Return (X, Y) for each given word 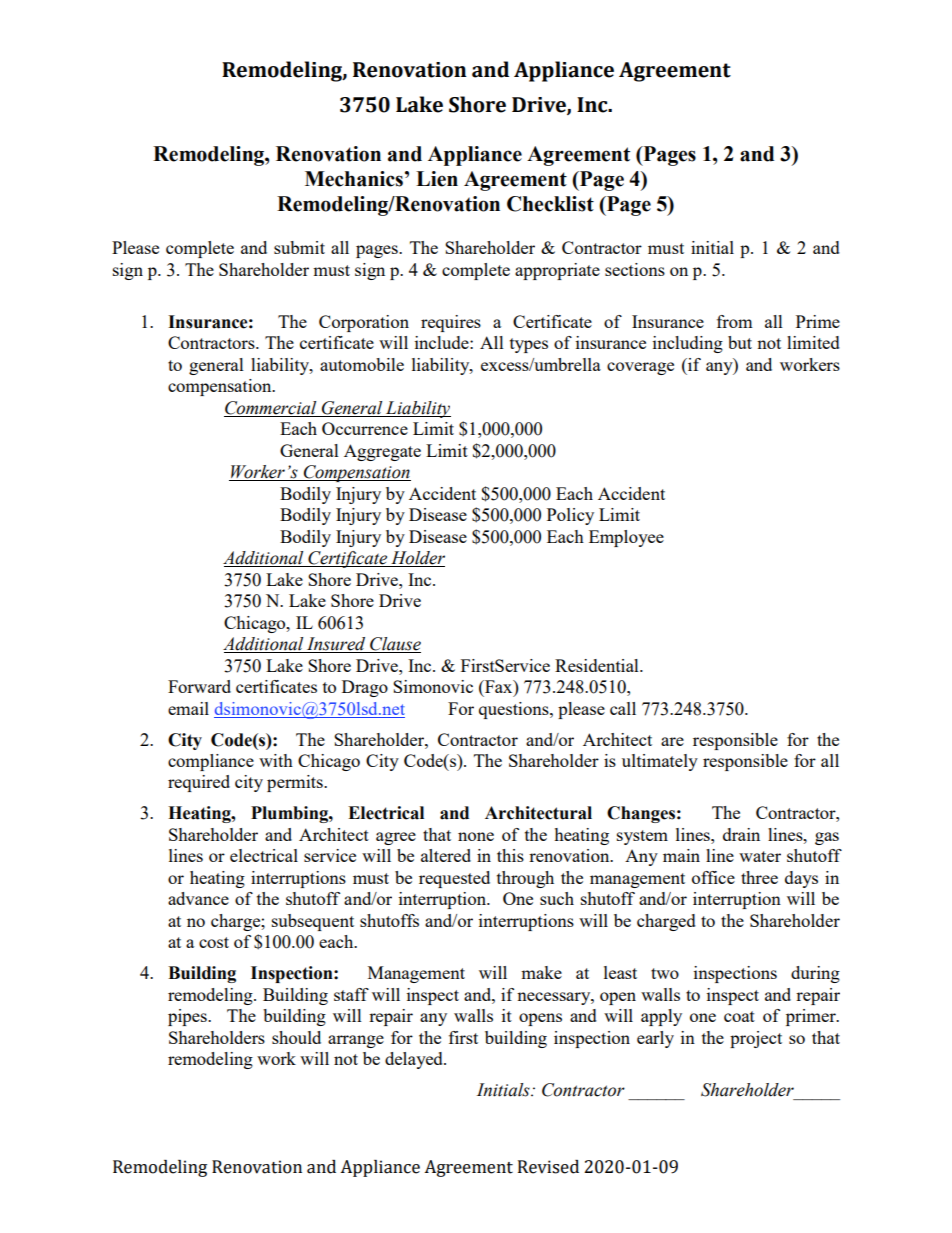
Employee (626, 538)
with (276, 760)
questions (515, 710)
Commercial (271, 409)
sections (635, 269)
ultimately (660, 762)
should (296, 1037)
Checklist (550, 204)
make (541, 972)
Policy (570, 516)
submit (299, 247)
